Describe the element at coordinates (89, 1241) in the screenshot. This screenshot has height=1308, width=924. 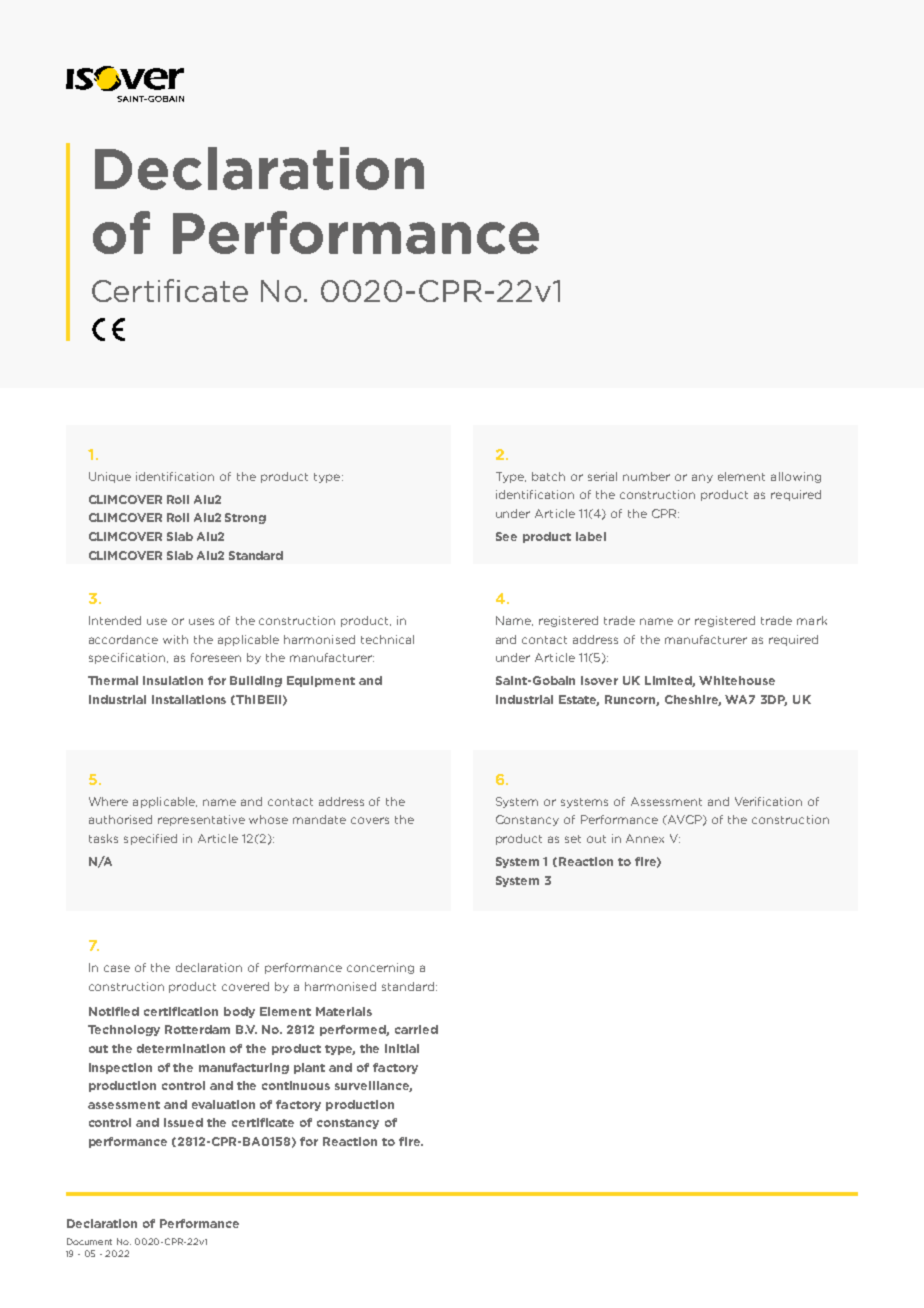
I see `Document` at that location.
